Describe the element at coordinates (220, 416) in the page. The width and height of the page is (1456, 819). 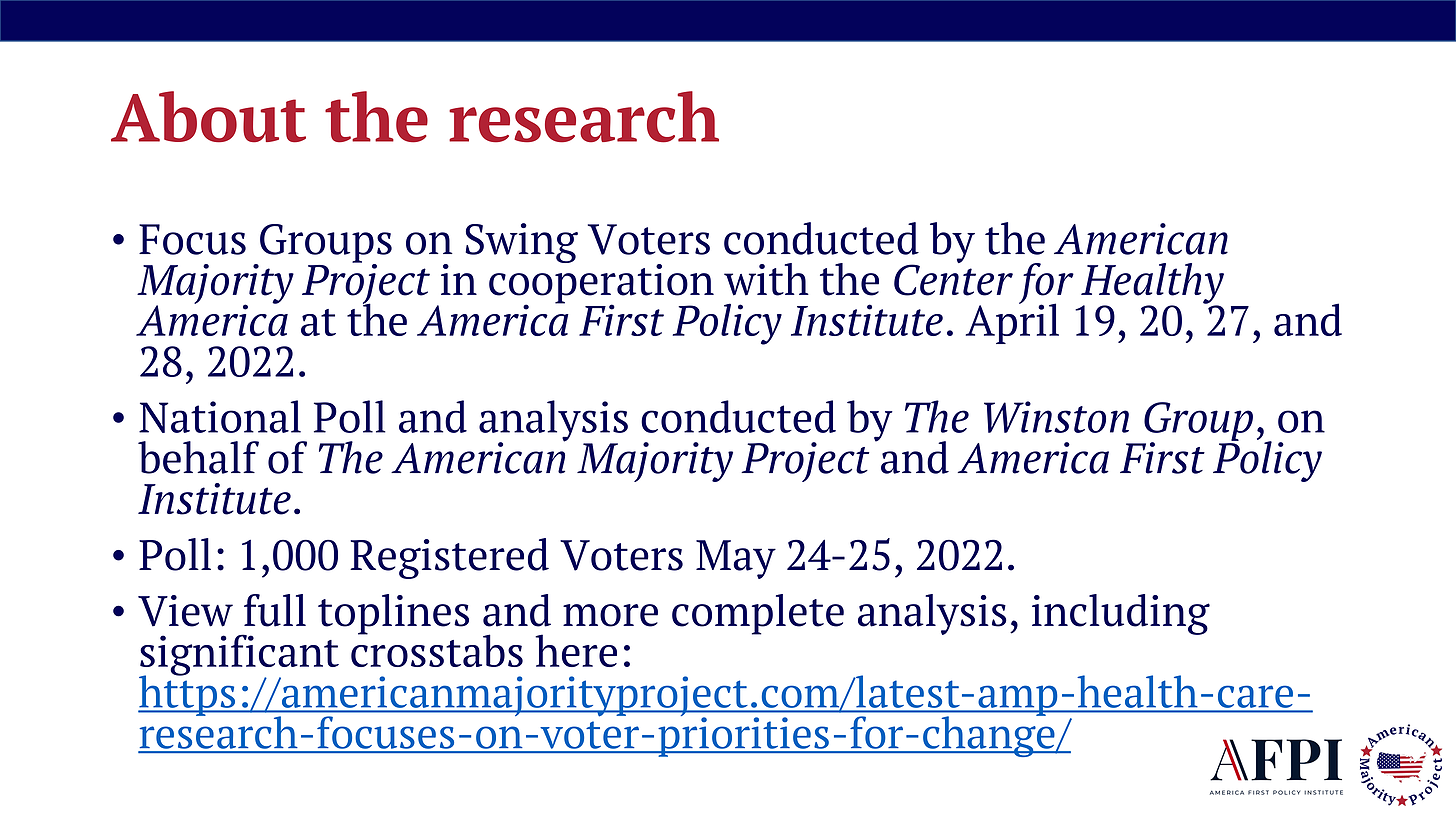
I see `National` at that location.
